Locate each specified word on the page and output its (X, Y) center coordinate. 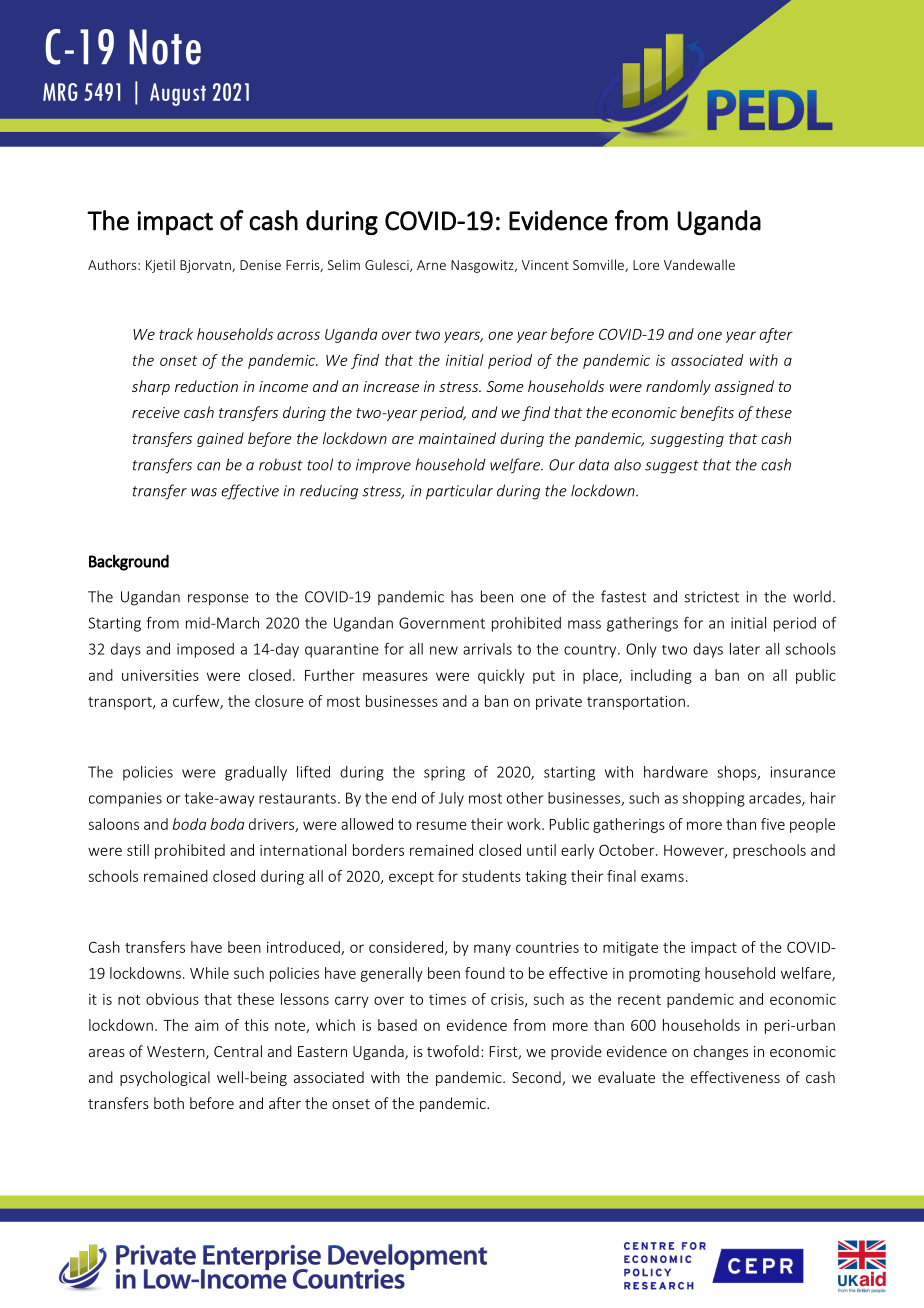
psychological (165, 1078)
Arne (431, 265)
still (138, 850)
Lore (646, 265)
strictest (711, 597)
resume (442, 825)
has (462, 596)
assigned (744, 387)
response (218, 600)
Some (505, 386)
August (178, 94)
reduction (206, 386)
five (773, 824)
